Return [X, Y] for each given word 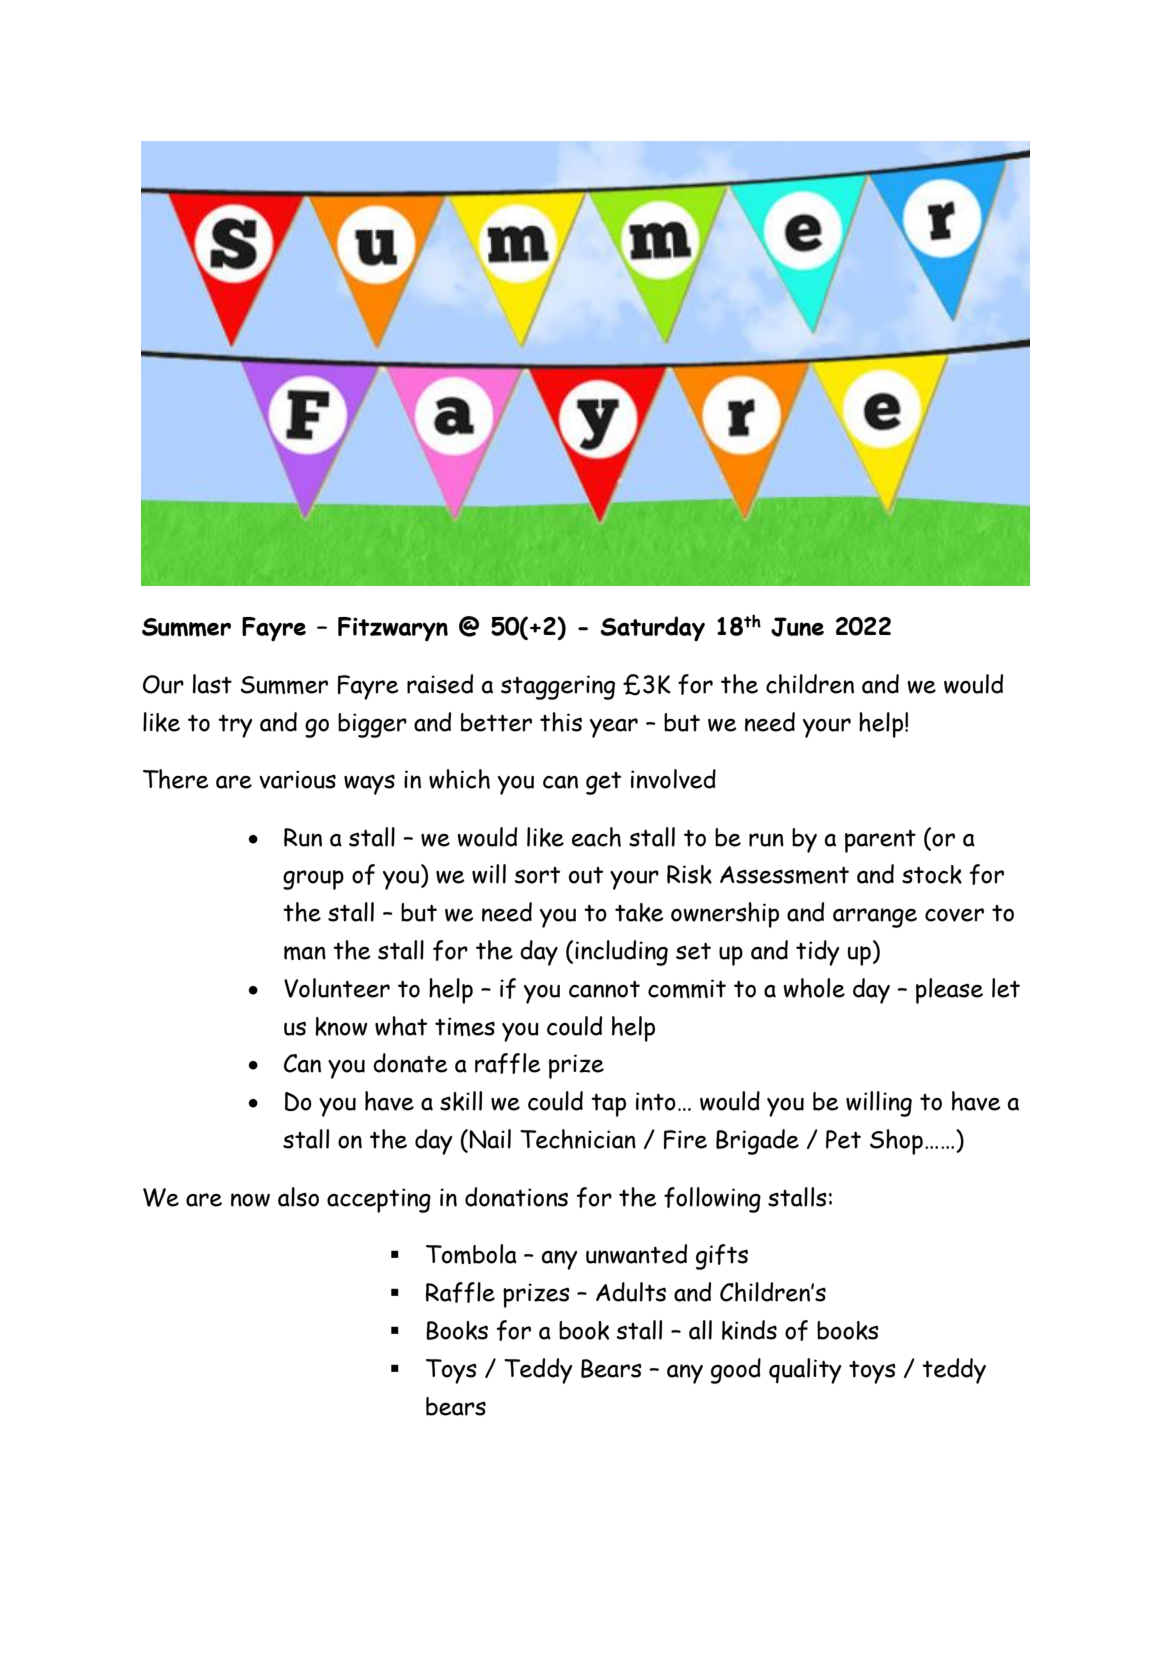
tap [608, 1105]
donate [410, 1063]
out [586, 875]
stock [932, 874]
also [298, 1197]
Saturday [652, 629]
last [212, 684]
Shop [896, 1142]
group [313, 880]
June [797, 627]
